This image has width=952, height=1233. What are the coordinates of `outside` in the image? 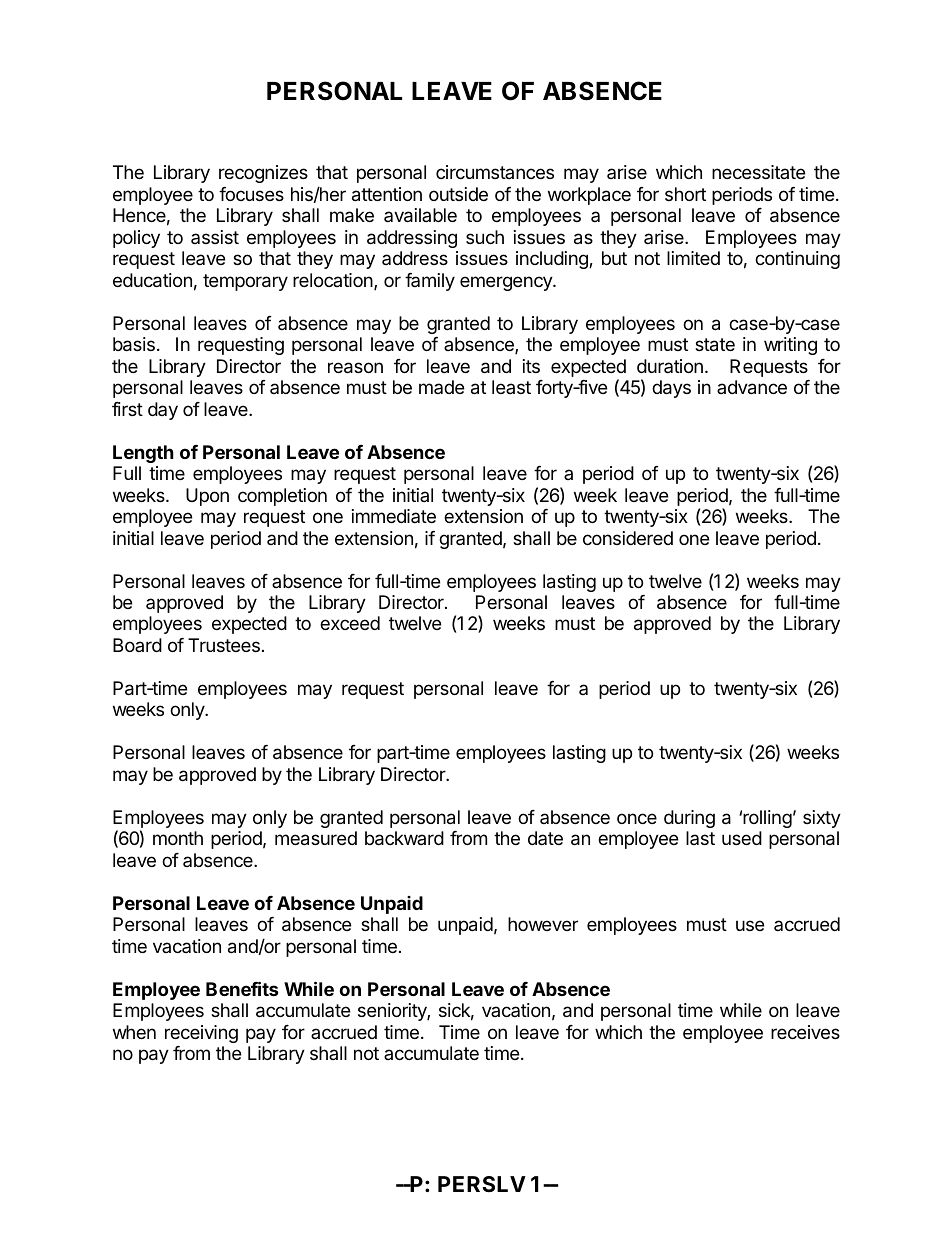 It's located at (458, 194).
